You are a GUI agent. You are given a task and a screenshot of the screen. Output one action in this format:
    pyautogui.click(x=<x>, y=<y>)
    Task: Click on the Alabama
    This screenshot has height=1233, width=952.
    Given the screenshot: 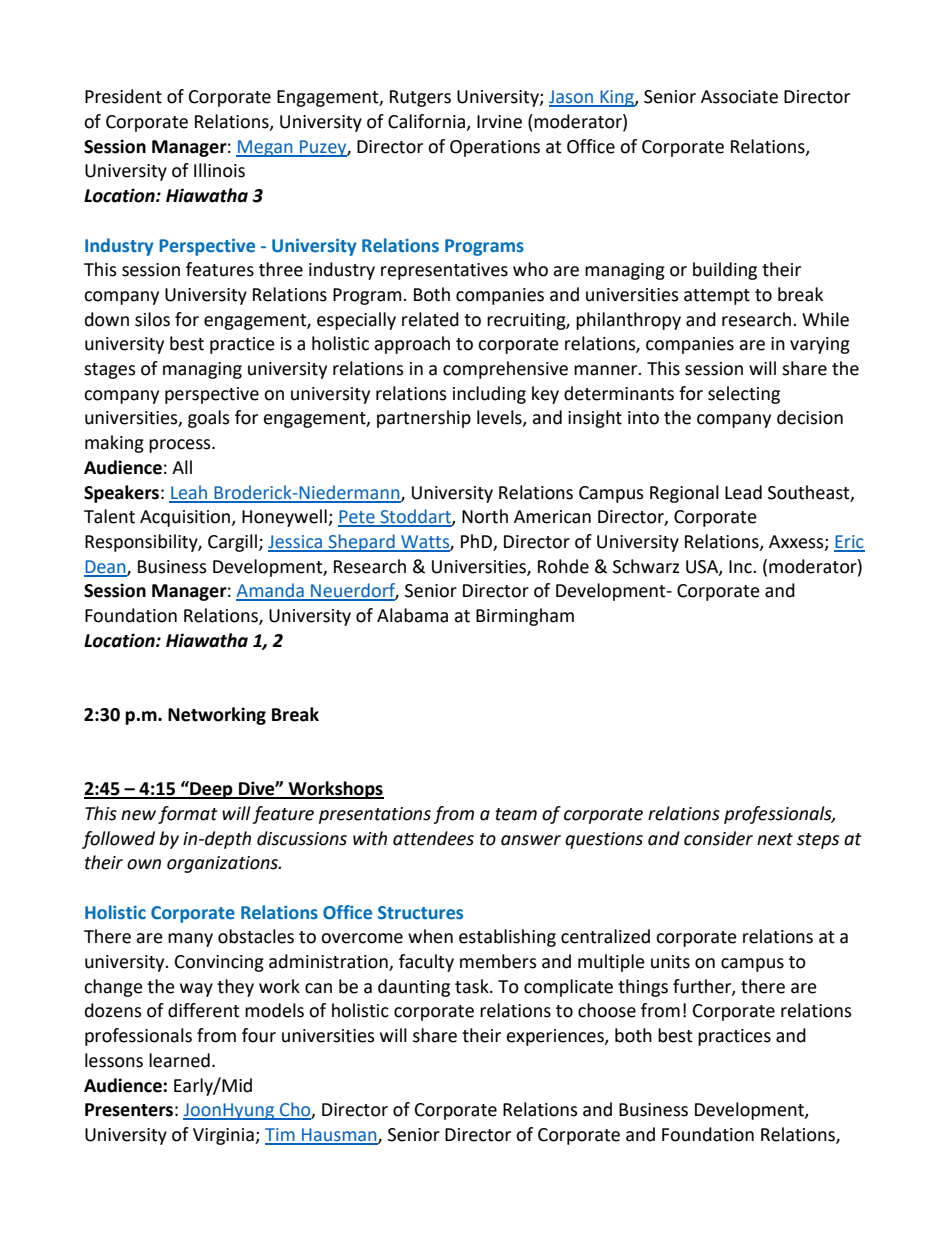 What is the action you would take?
    pyautogui.click(x=412, y=615)
